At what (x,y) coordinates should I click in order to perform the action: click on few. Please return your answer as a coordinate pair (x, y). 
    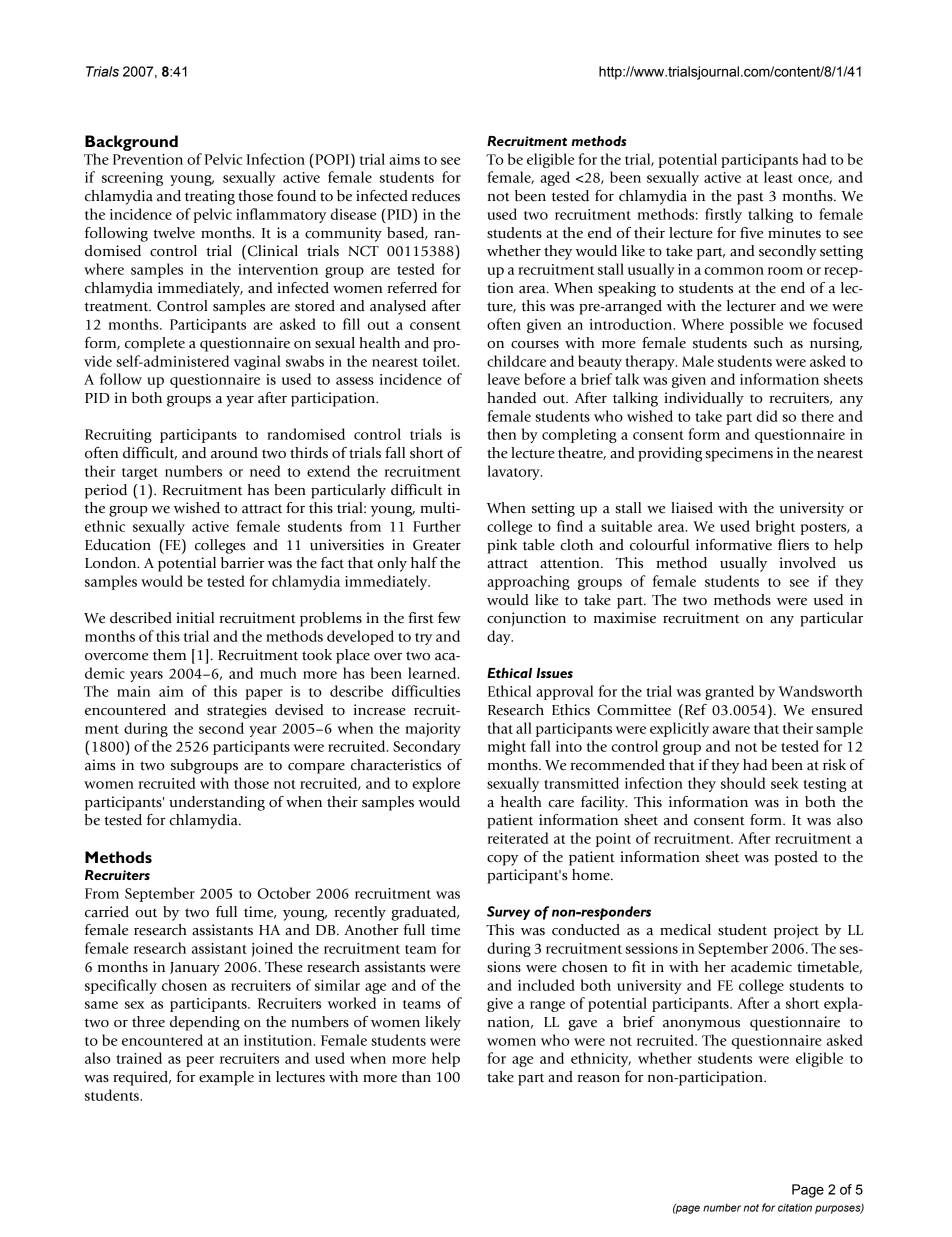
    Looking at the image, I should click on (449, 618).
